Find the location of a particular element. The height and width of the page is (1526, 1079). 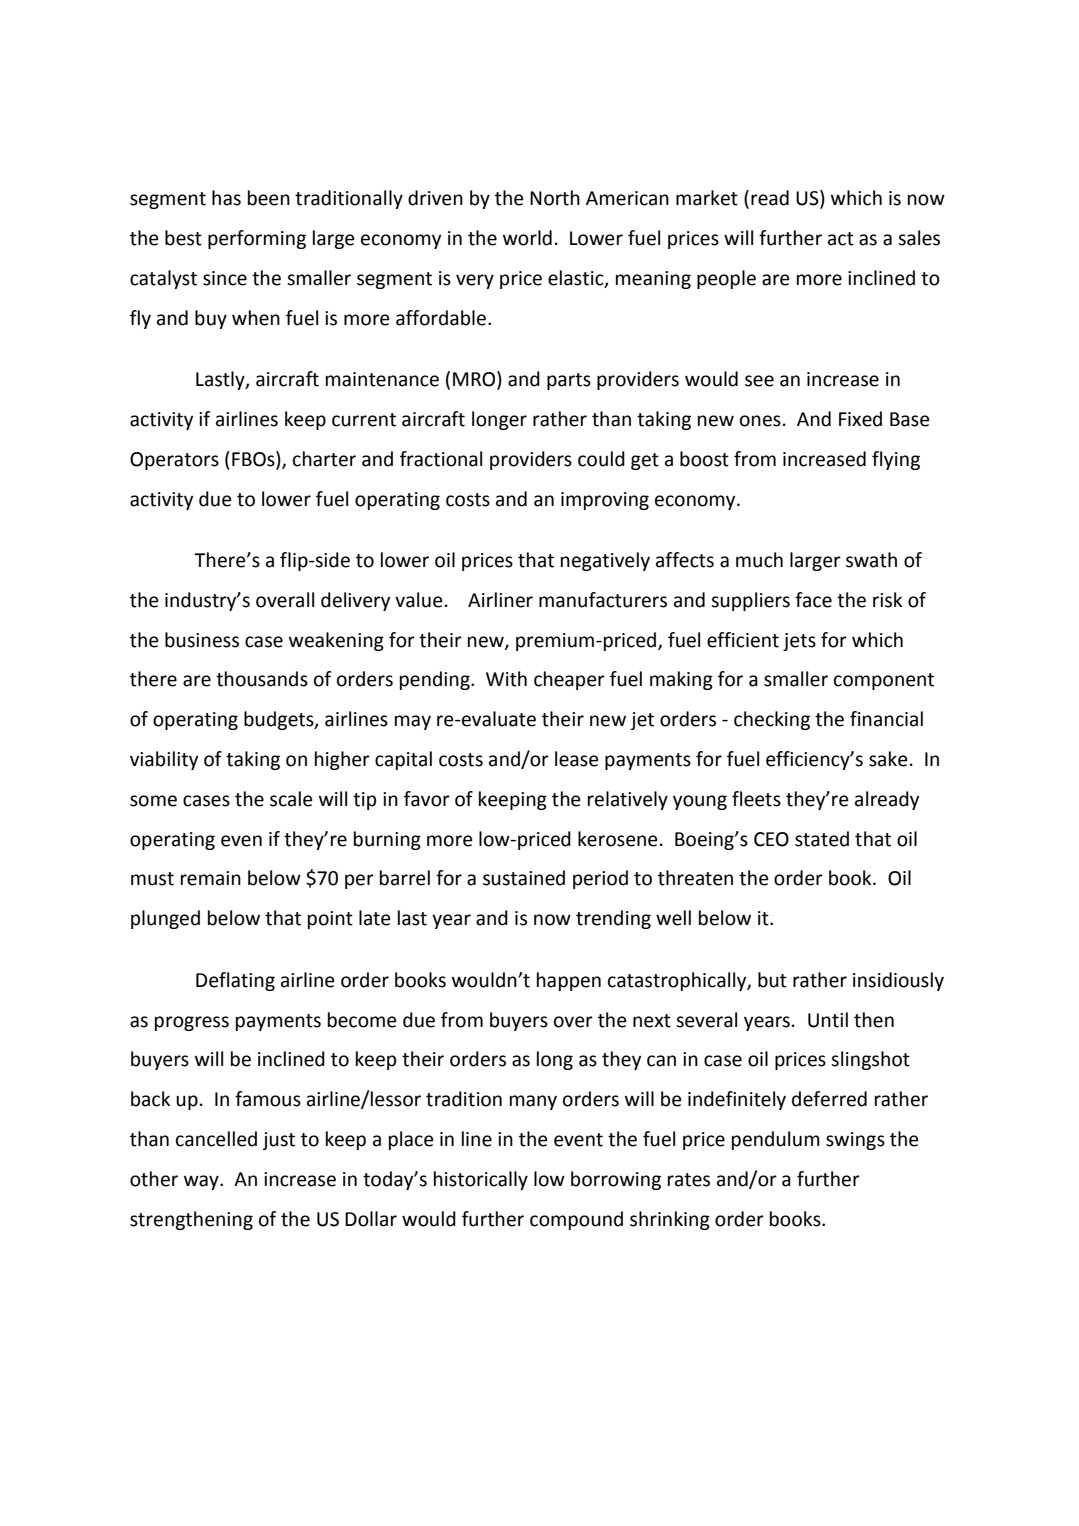

way is located at coordinates (202, 1182).
